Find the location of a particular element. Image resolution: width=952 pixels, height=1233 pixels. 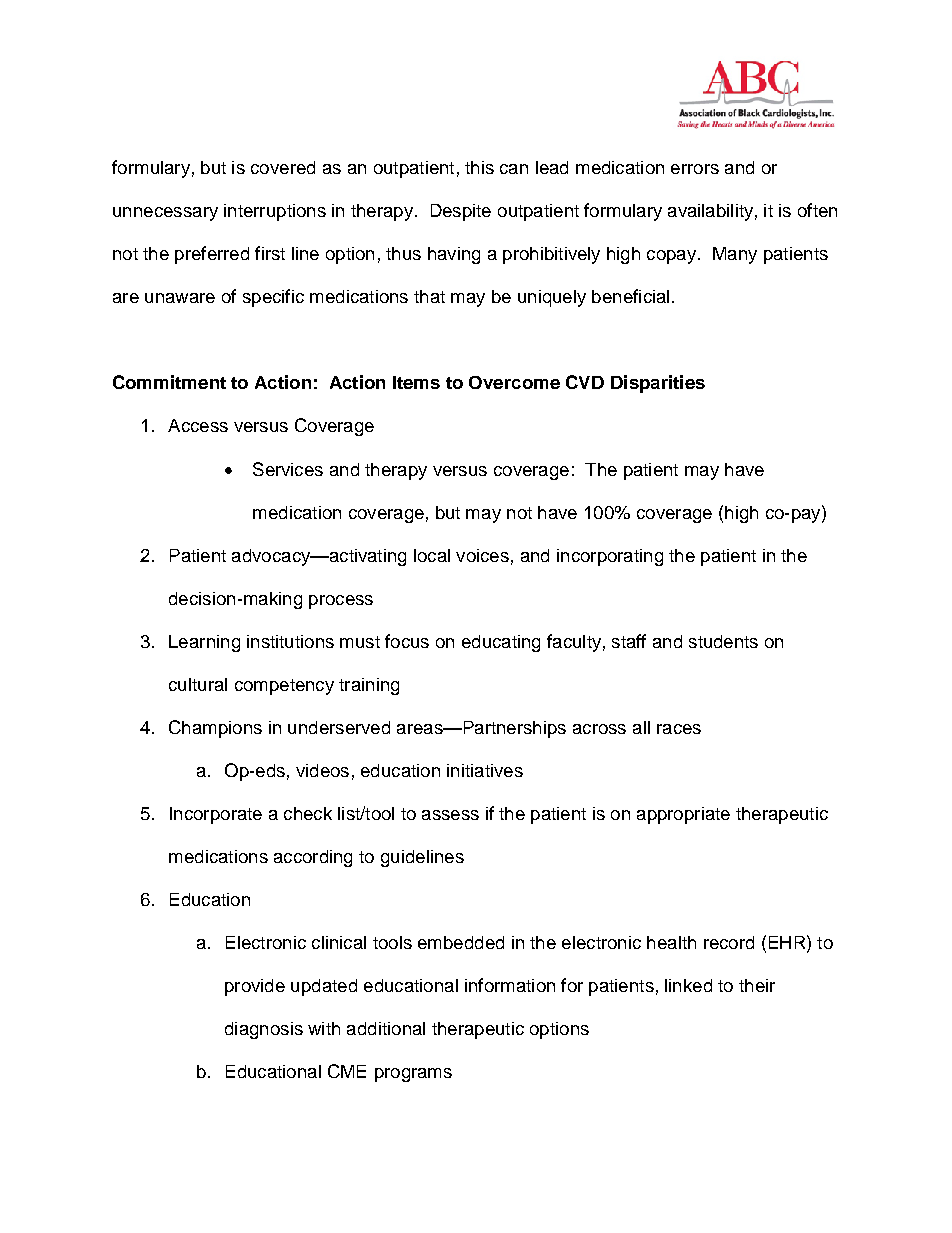

Learning is located at coordinates (204, 643).
